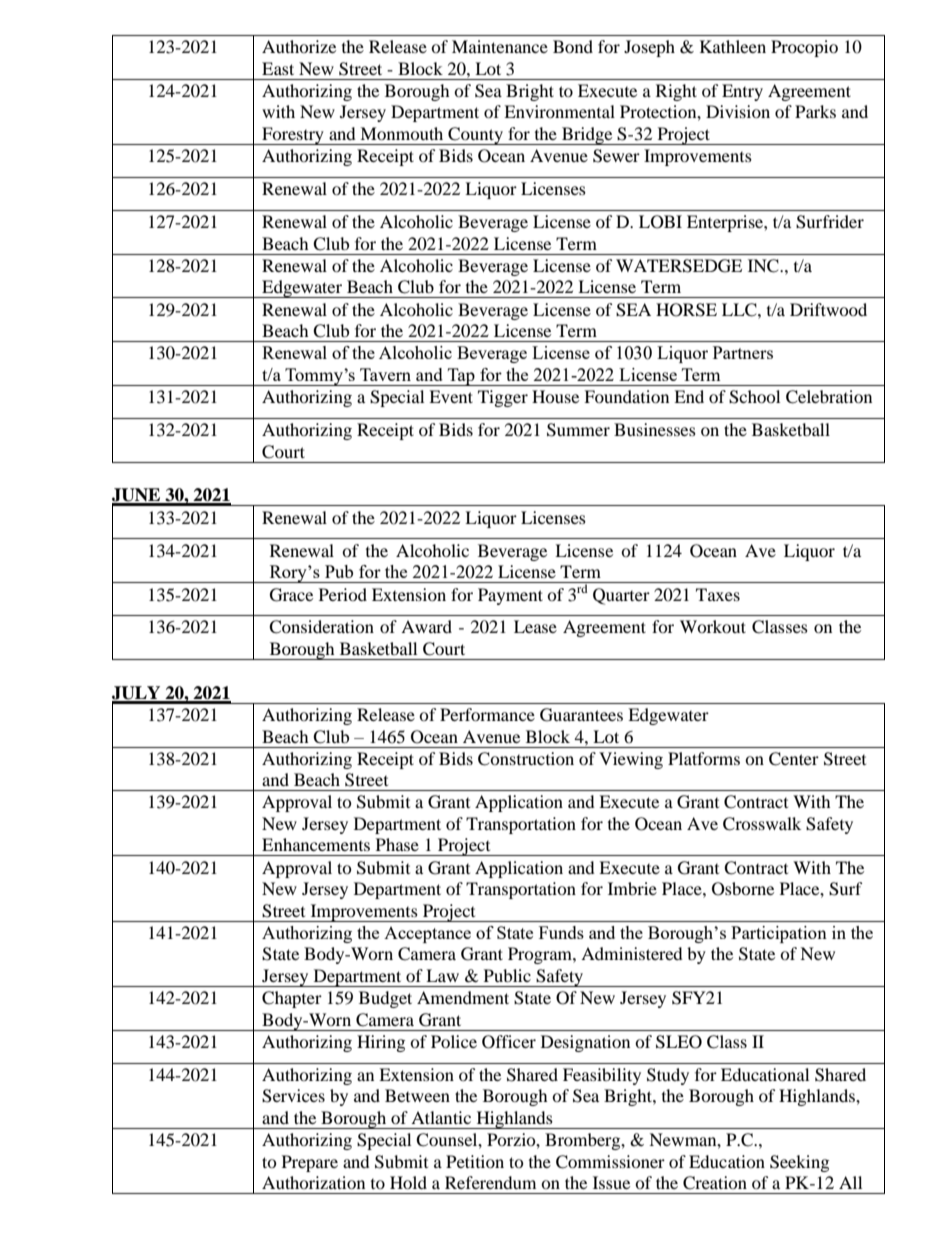 The image size is (952, 1233). I want to click on Environmental, so click(559, 111).
